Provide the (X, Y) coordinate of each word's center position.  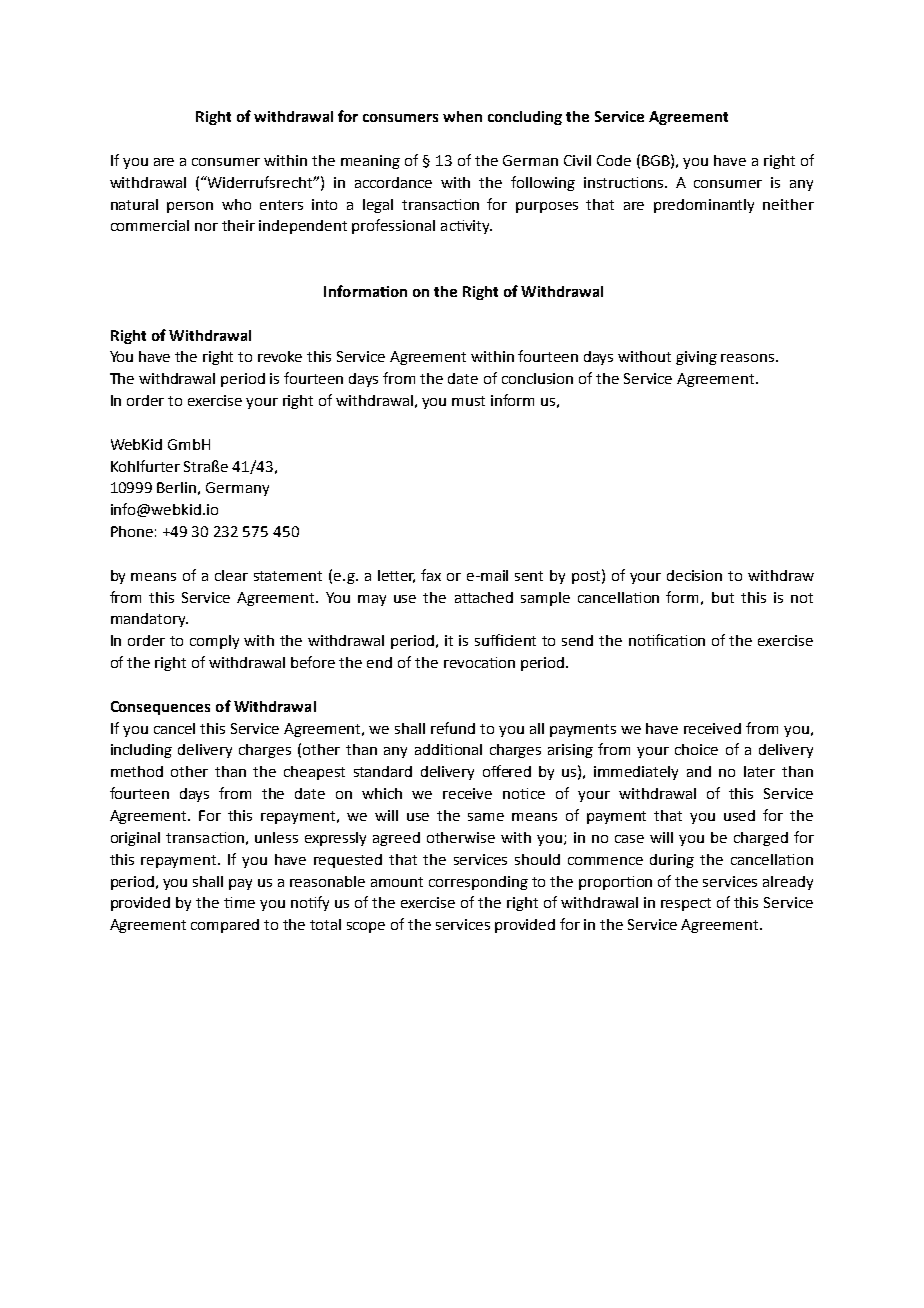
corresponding (478, 883)
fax (431, 575)
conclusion (537, 378)
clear (231, 575)
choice (696, 749)
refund (453, 728)
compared (225, 926)
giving (696, 358)
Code (614, 160)
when (462, 116)
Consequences (160, 708)
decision (694, 575)
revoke (280, 356)
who (236, 204)
